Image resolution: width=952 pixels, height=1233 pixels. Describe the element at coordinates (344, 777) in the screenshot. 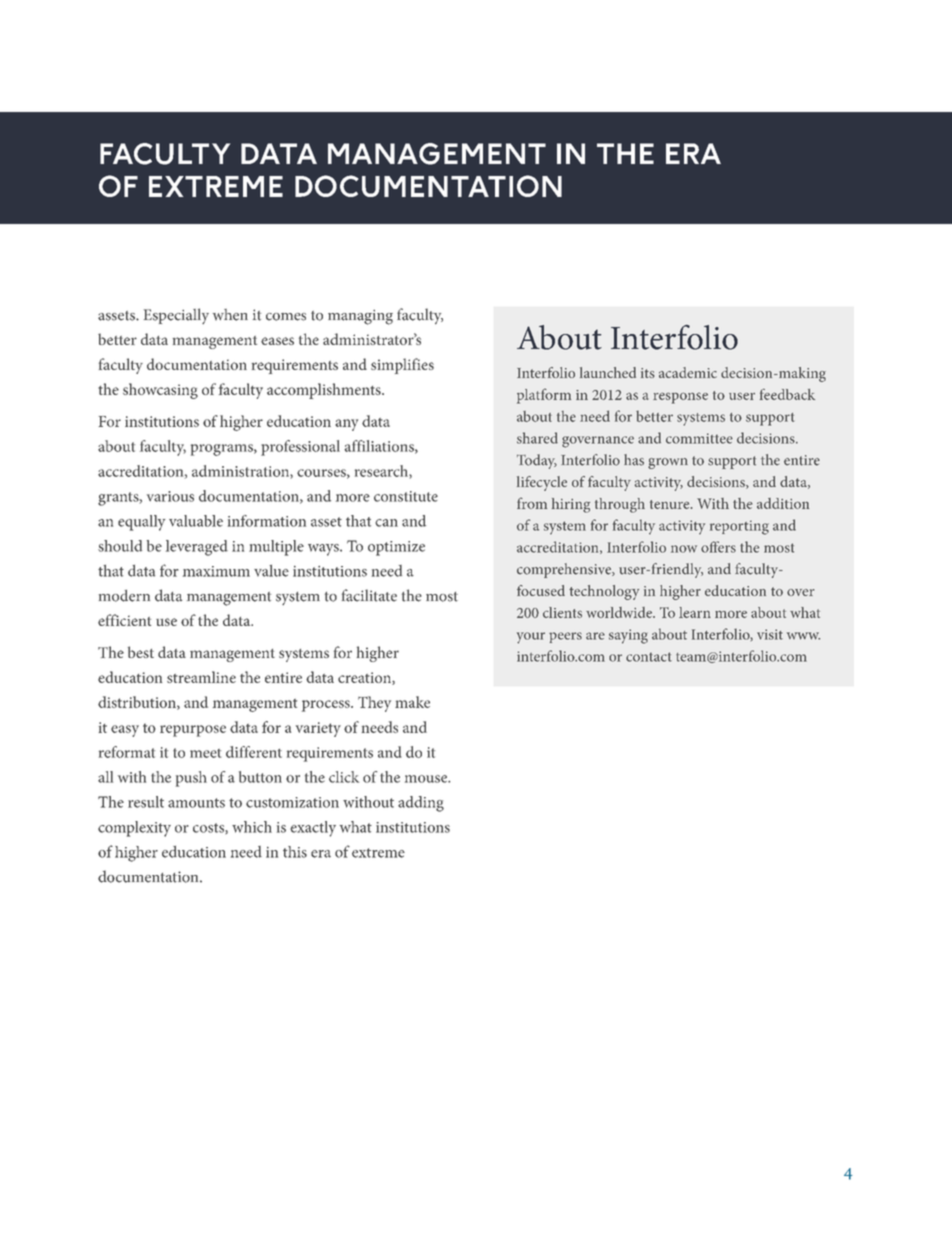

I see `click` at that location.
